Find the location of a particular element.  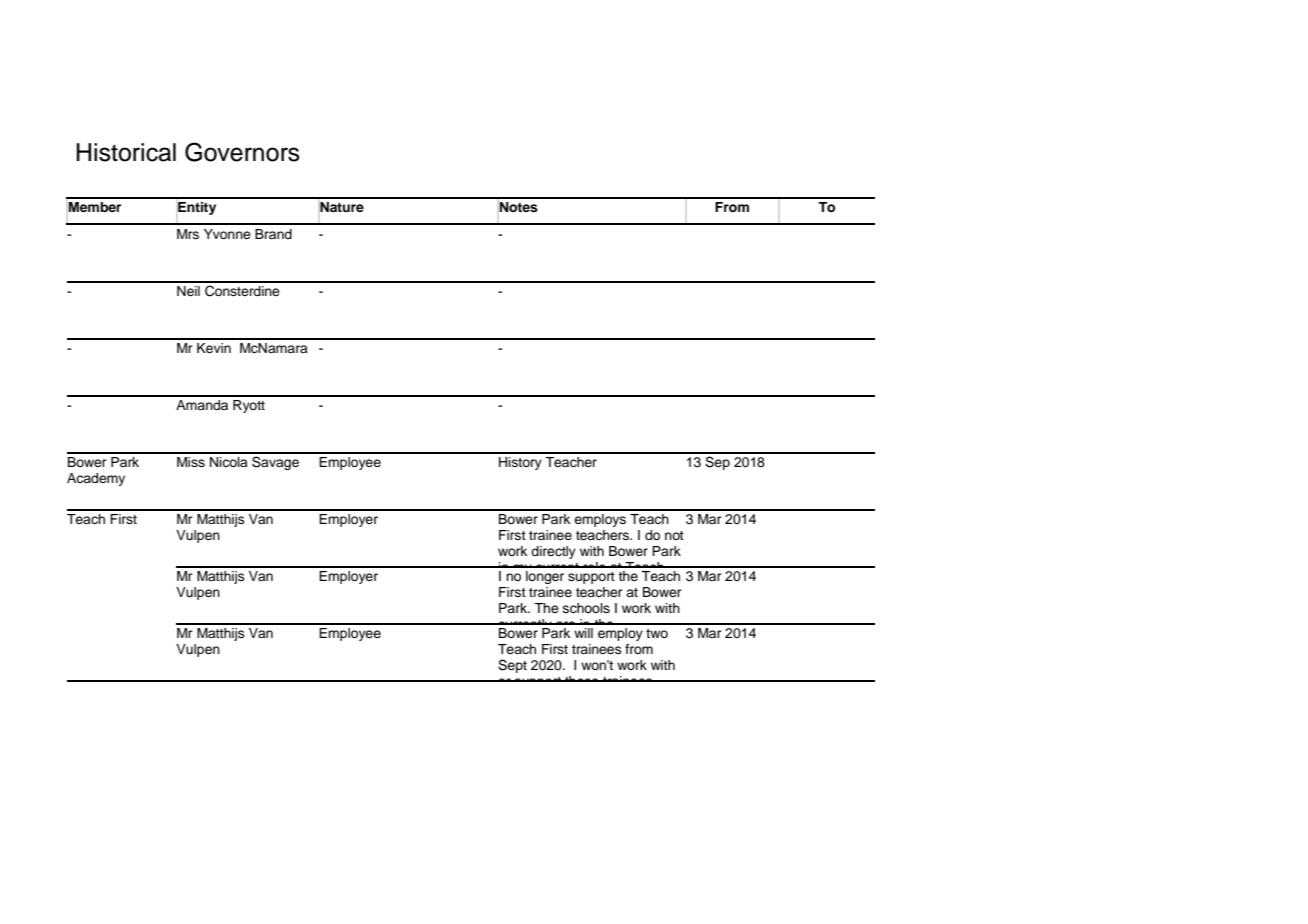

Brand is located at coordinates (273, 234).
